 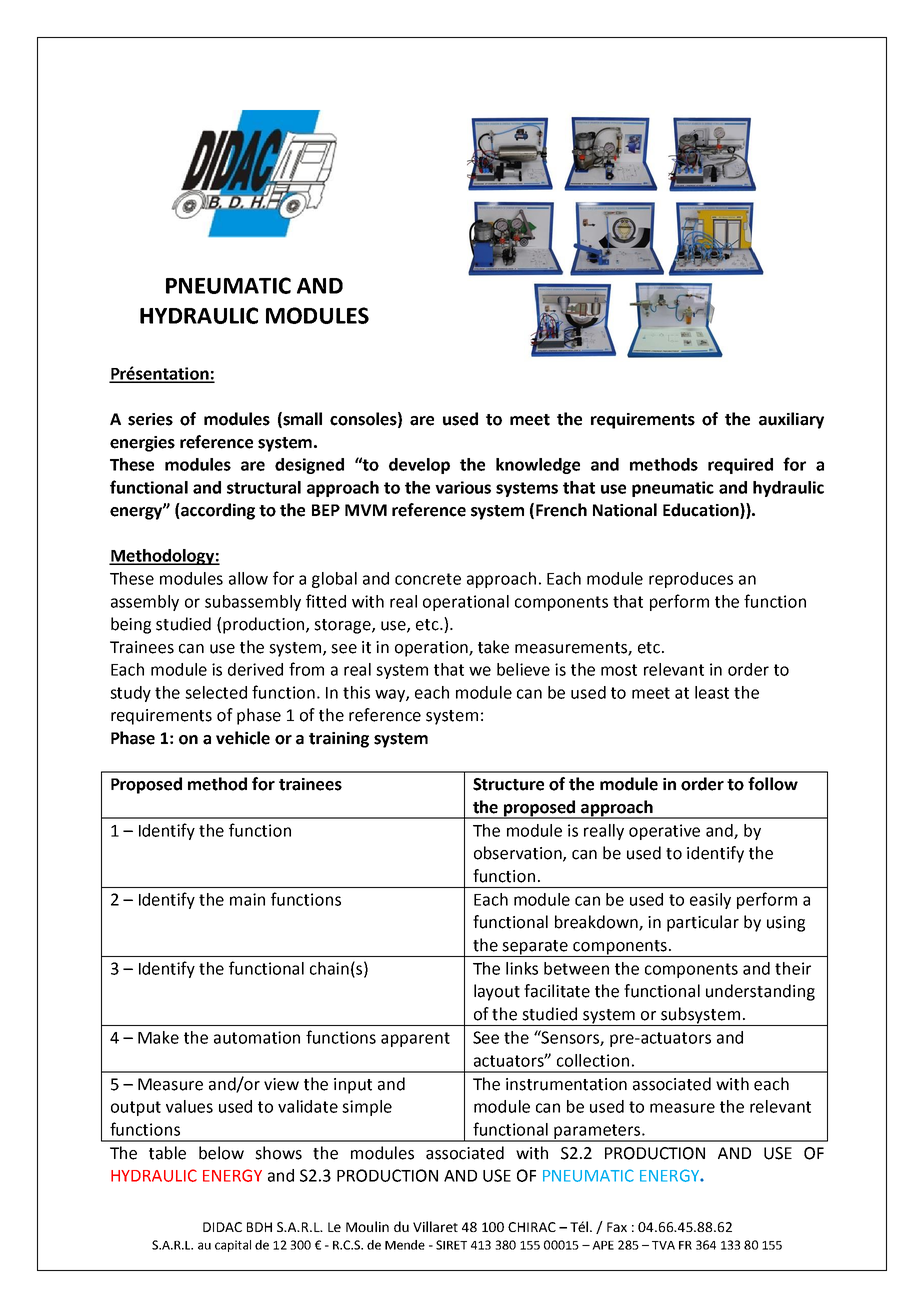 I want to click on capital, so click(x=233, y=1246).
